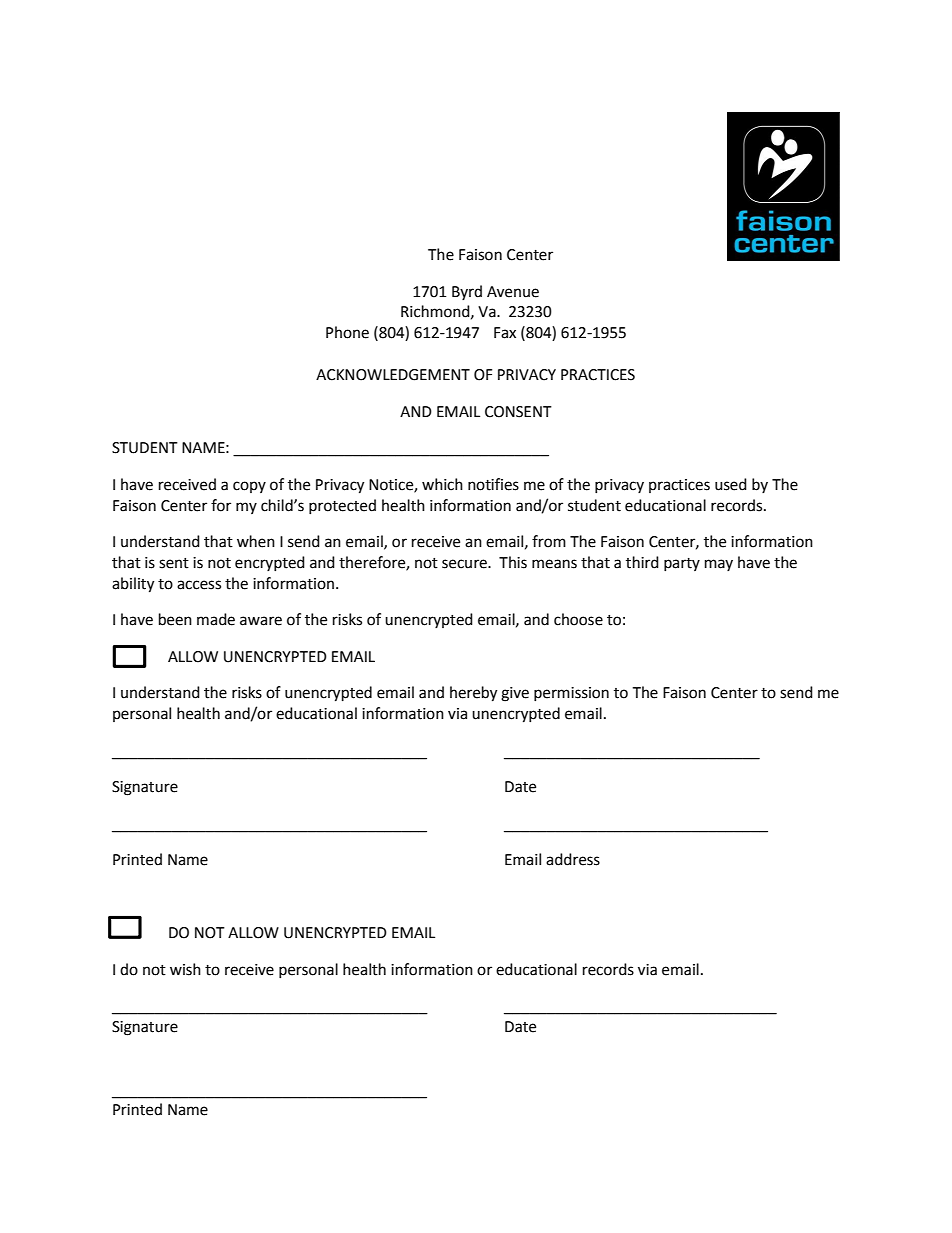 The height and width of the document is (1233, 952). I want to click on copy, so click(249, 487).
